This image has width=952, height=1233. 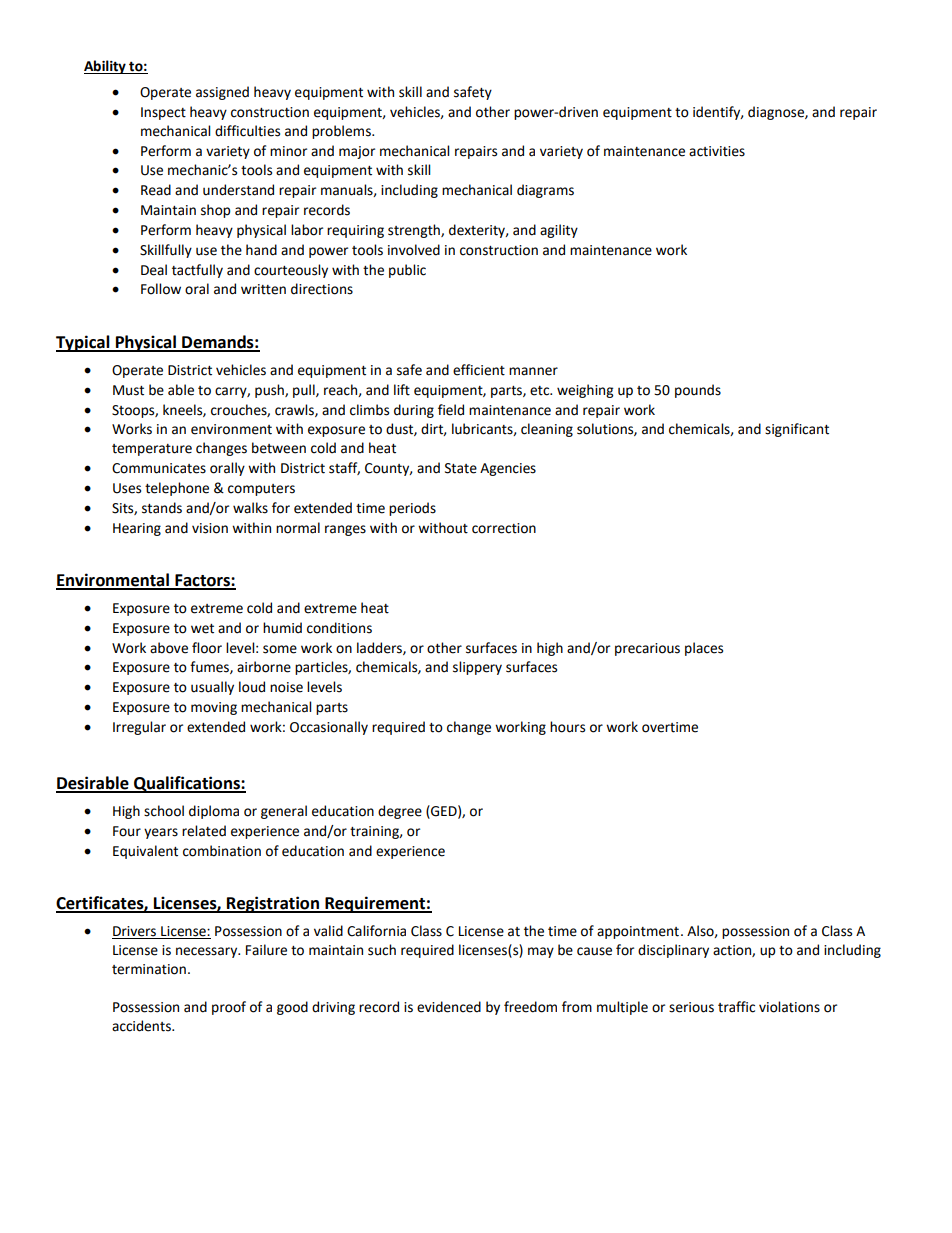 What do you see at coordinates (704, 649) in the image?
I see `places` at bounding box center [704, 649].
